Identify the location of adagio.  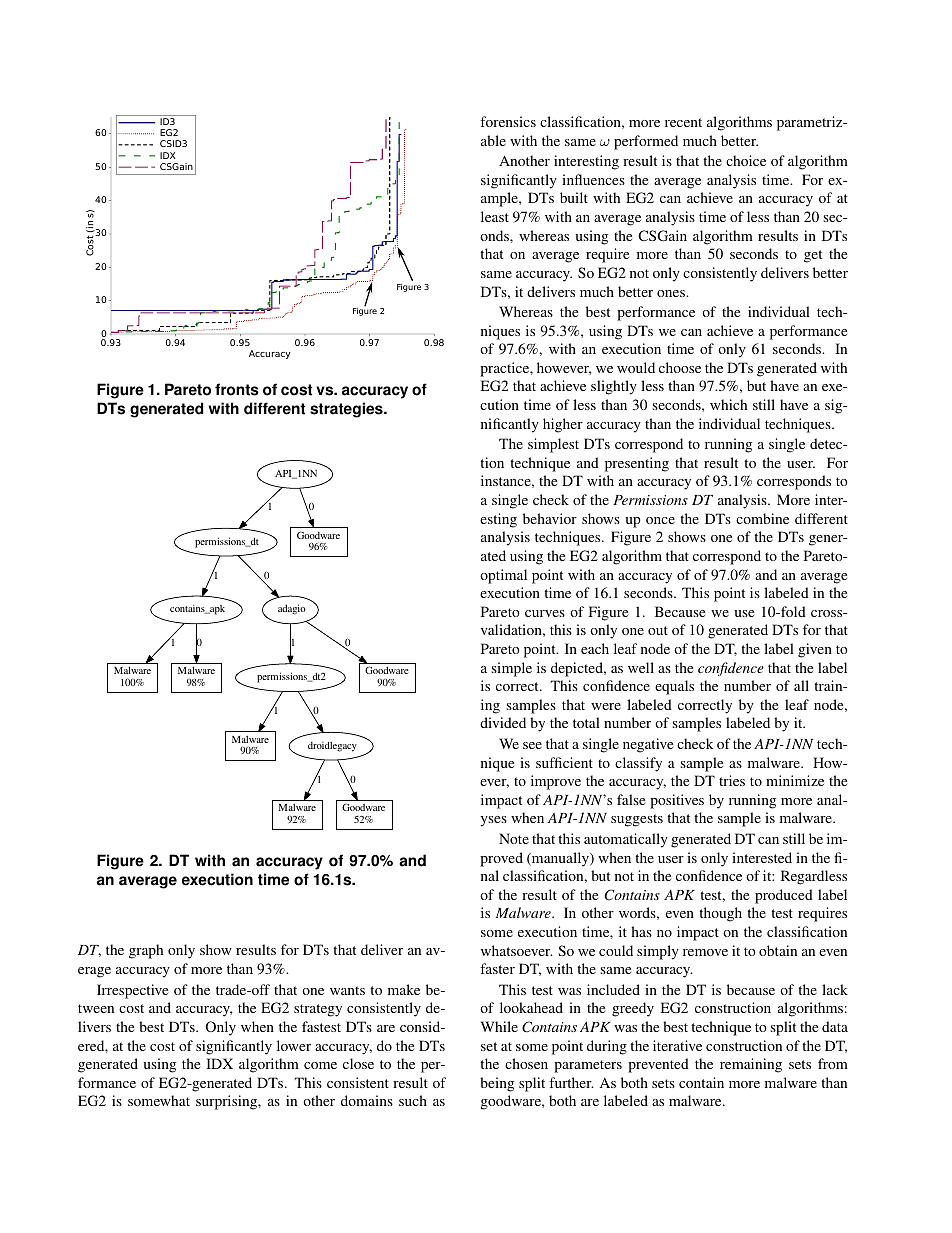
(292, 609).
